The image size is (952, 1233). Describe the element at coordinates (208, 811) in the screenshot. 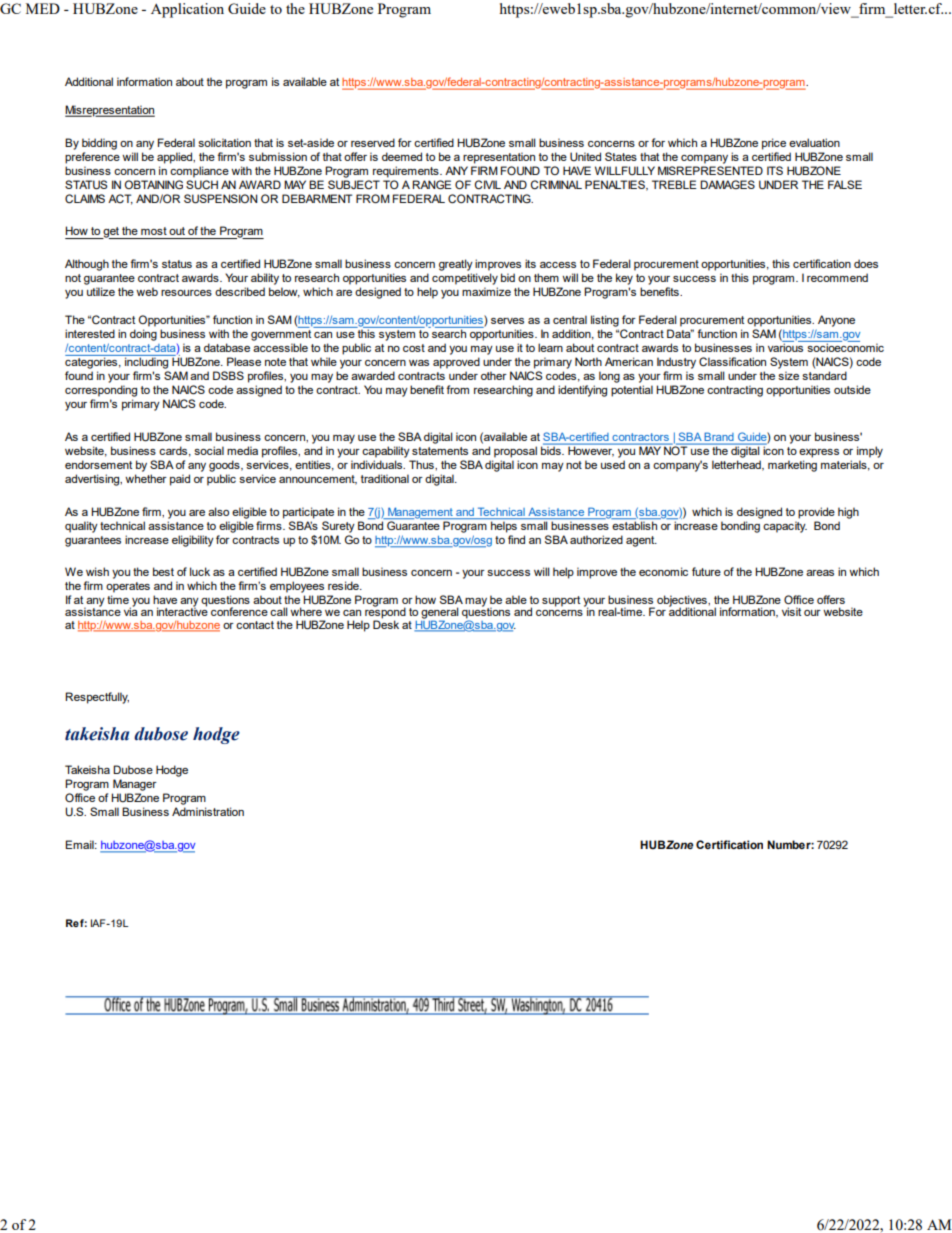

I see `Administration` at that location.
